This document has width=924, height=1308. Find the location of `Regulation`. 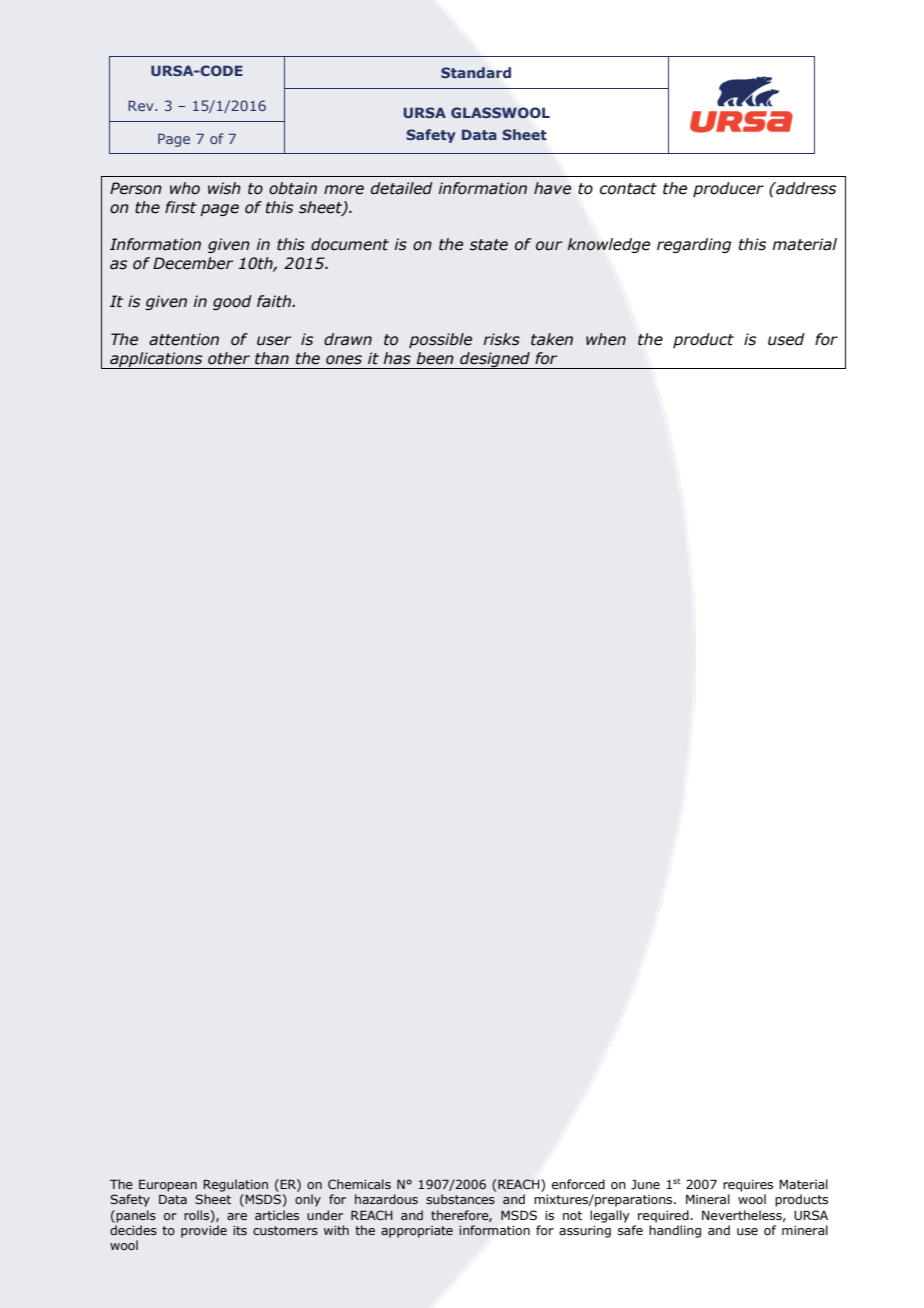

Regulation is located at coordinates (235, 1185).
